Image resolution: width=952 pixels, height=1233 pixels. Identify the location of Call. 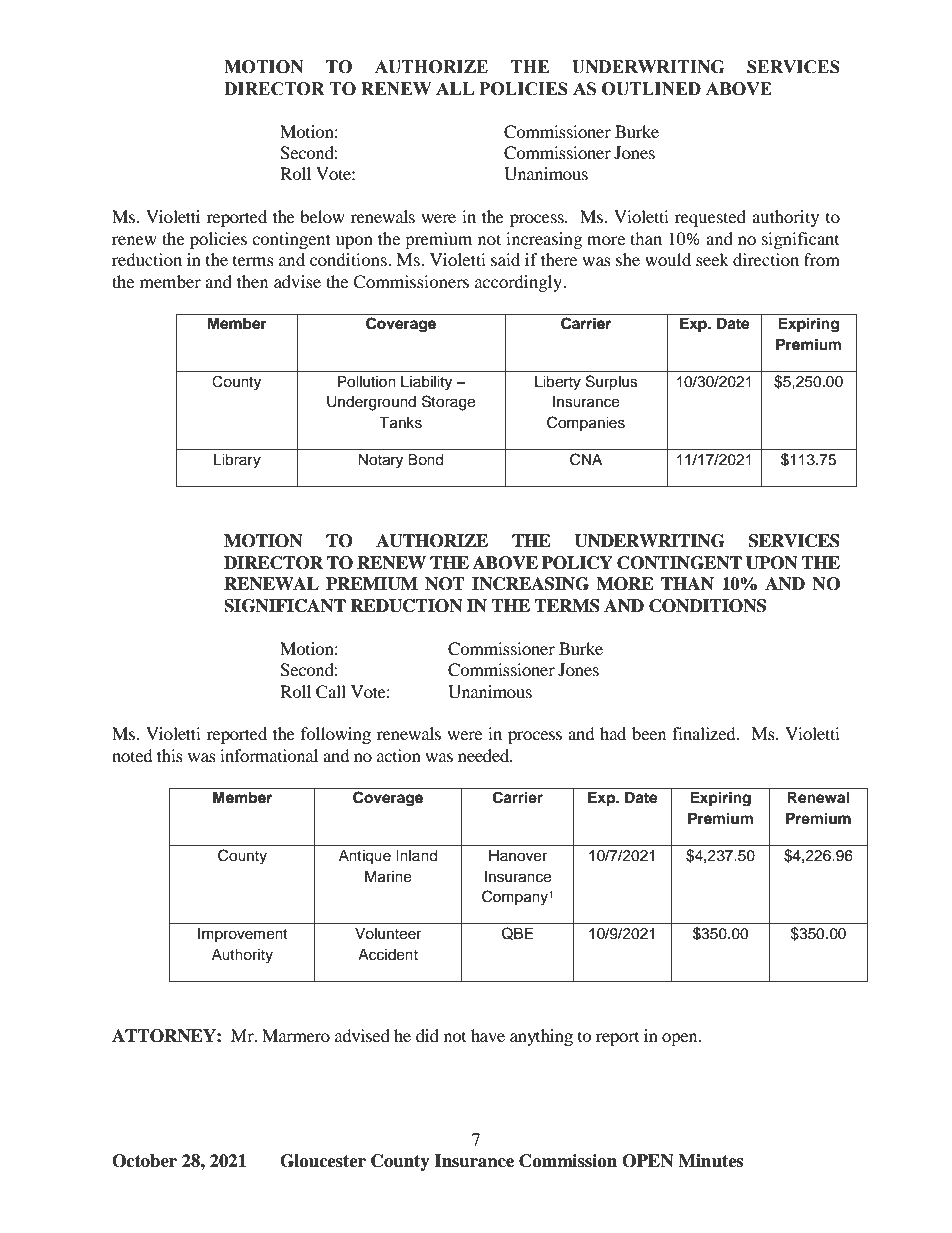
(331, 692).
